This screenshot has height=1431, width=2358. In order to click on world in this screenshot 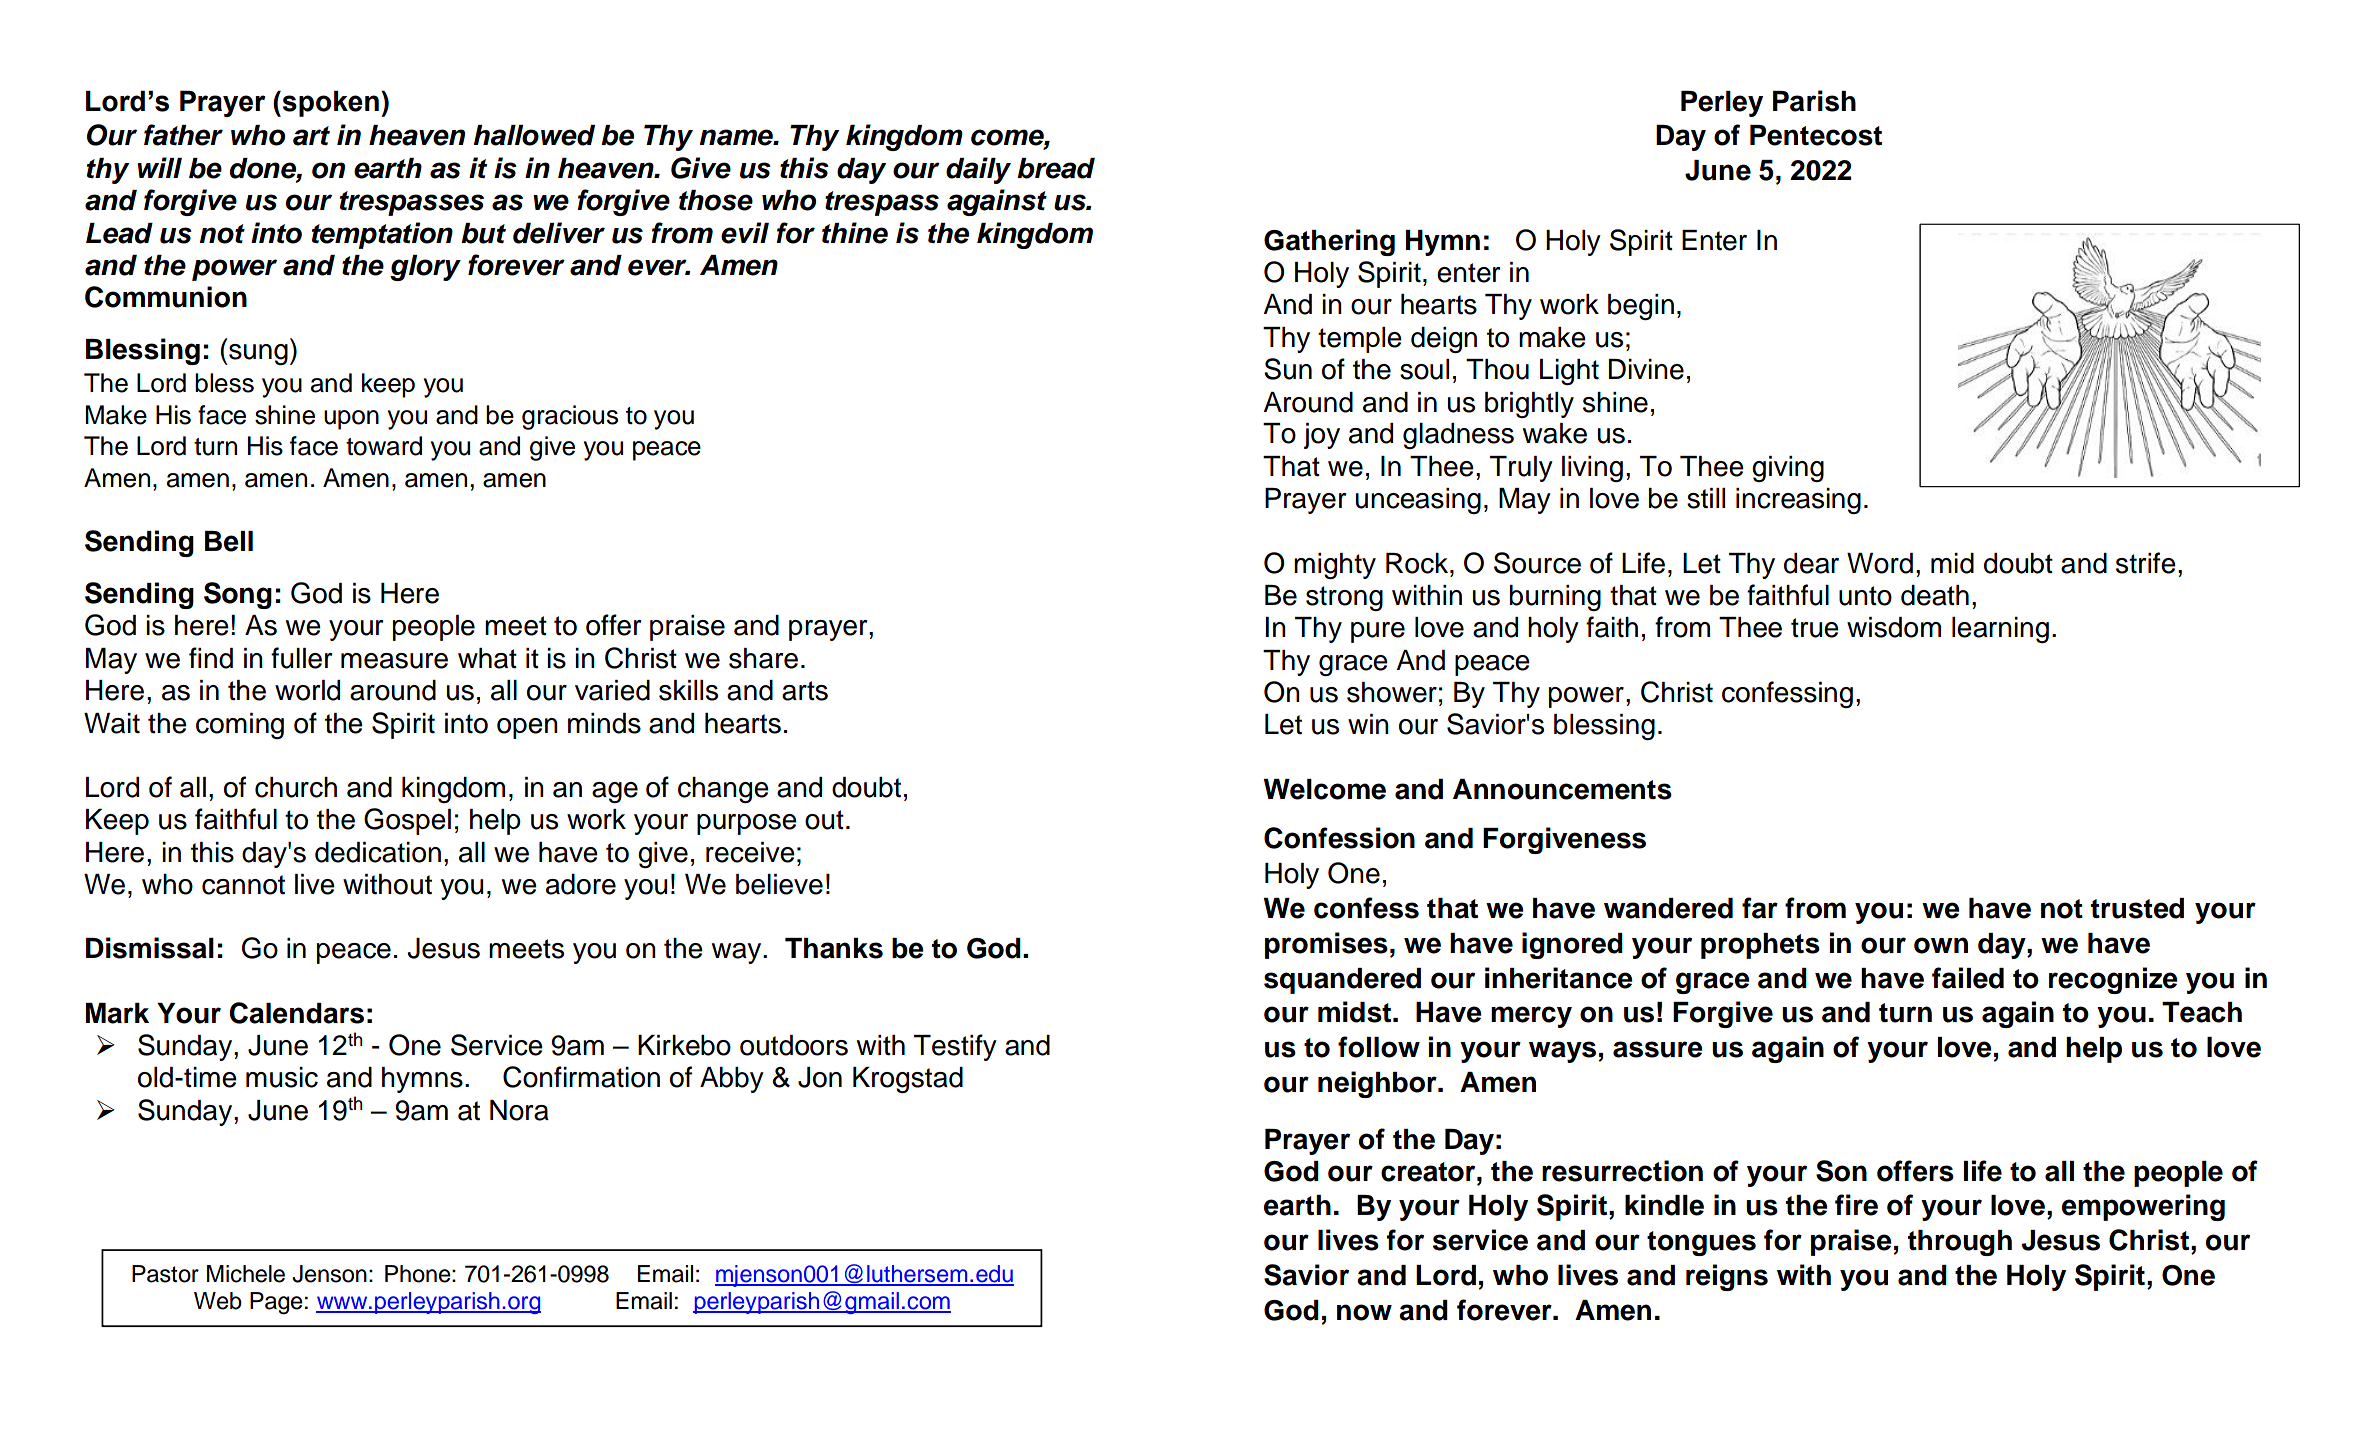, I will do `click(307, 690)`.
